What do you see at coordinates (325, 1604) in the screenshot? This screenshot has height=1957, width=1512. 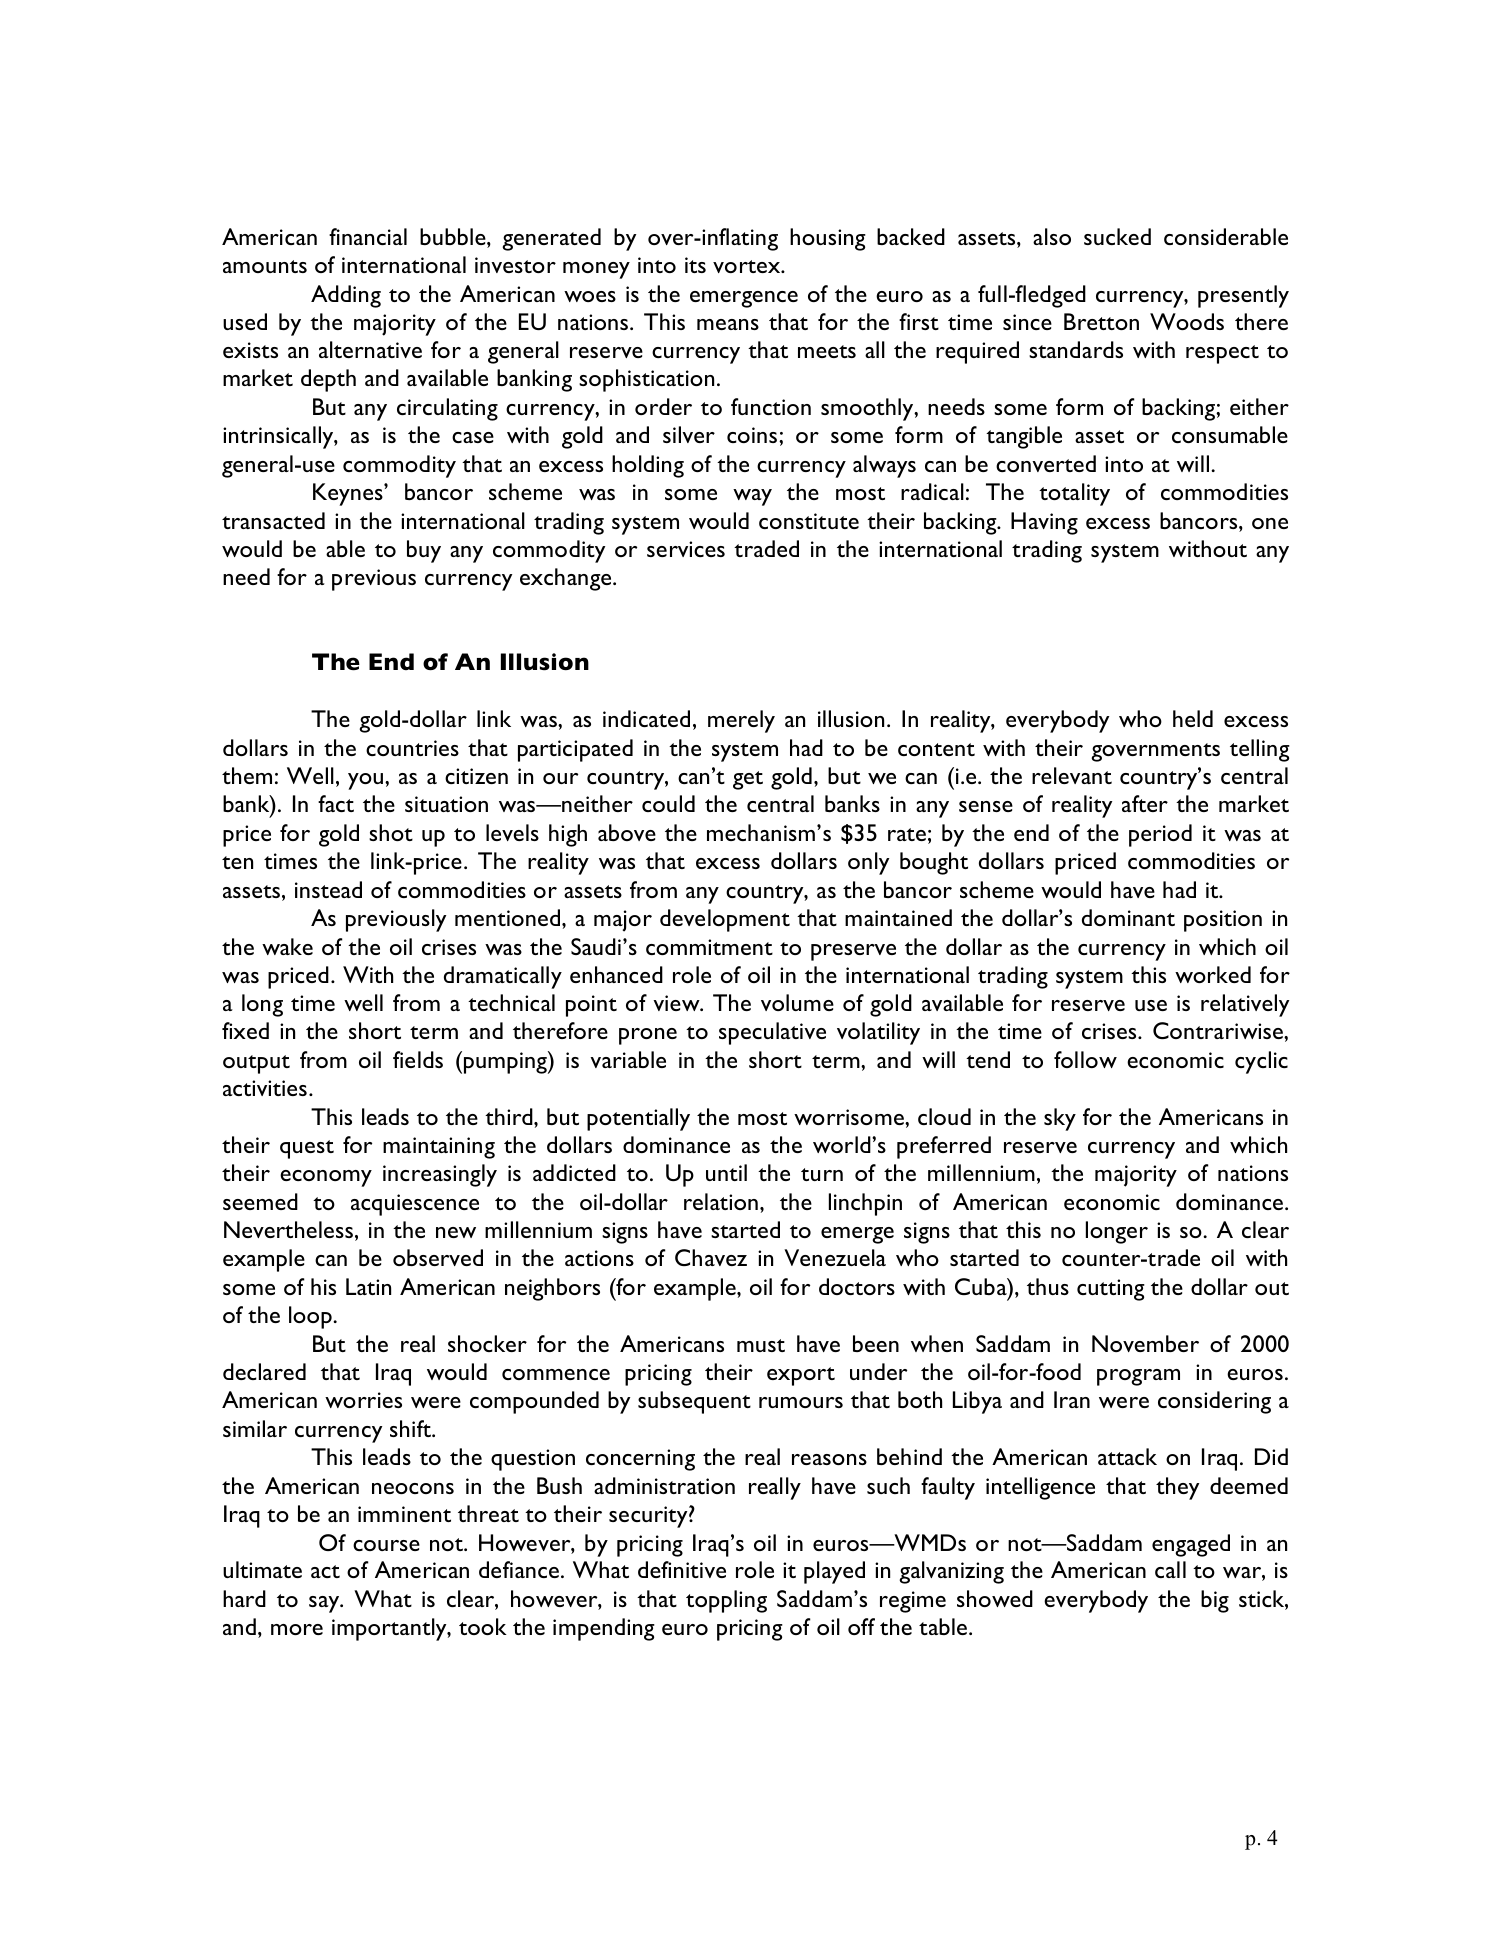 I see `say` at bounding box center [325, 1604].
